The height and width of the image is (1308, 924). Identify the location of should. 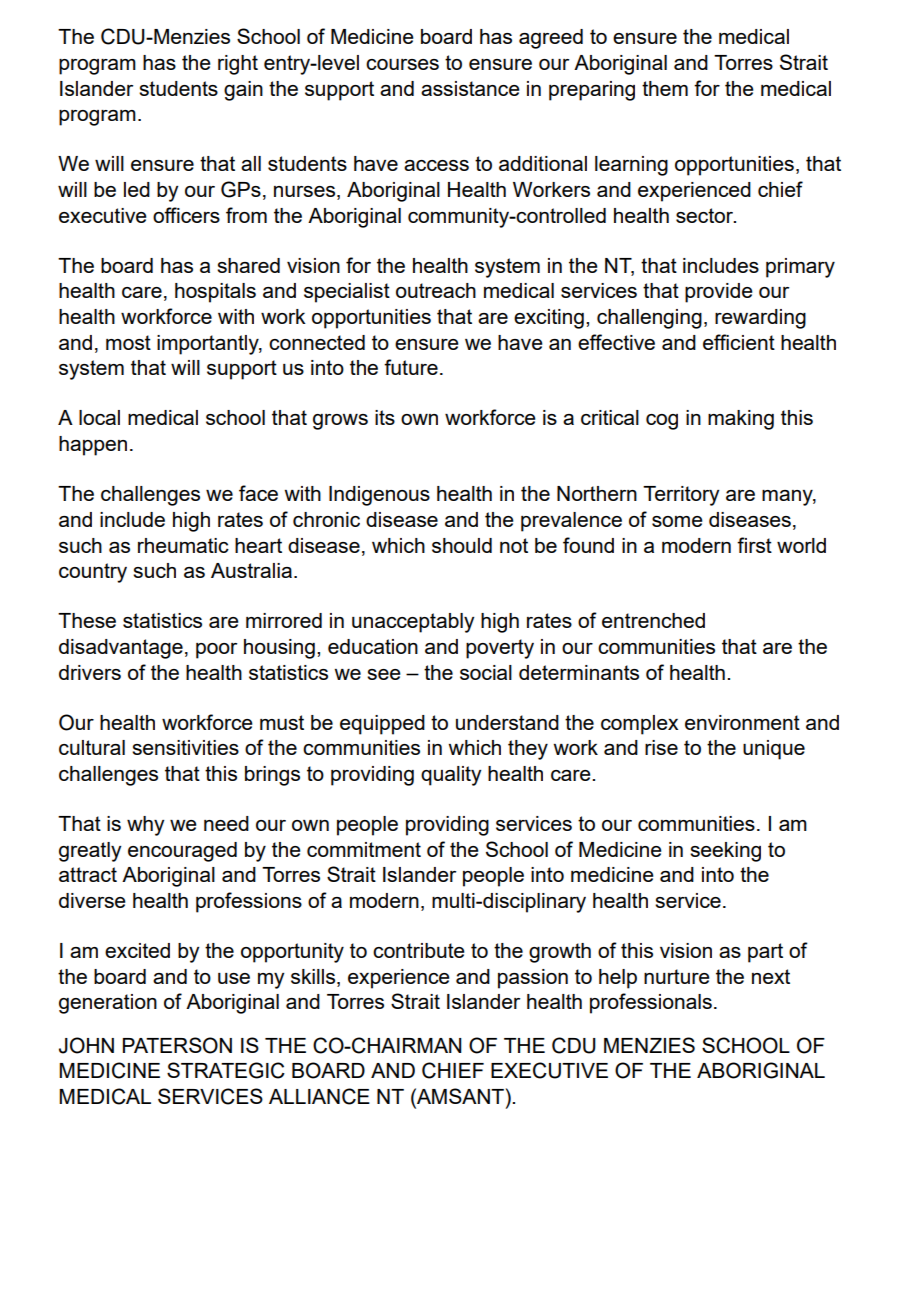
(462, 545).
